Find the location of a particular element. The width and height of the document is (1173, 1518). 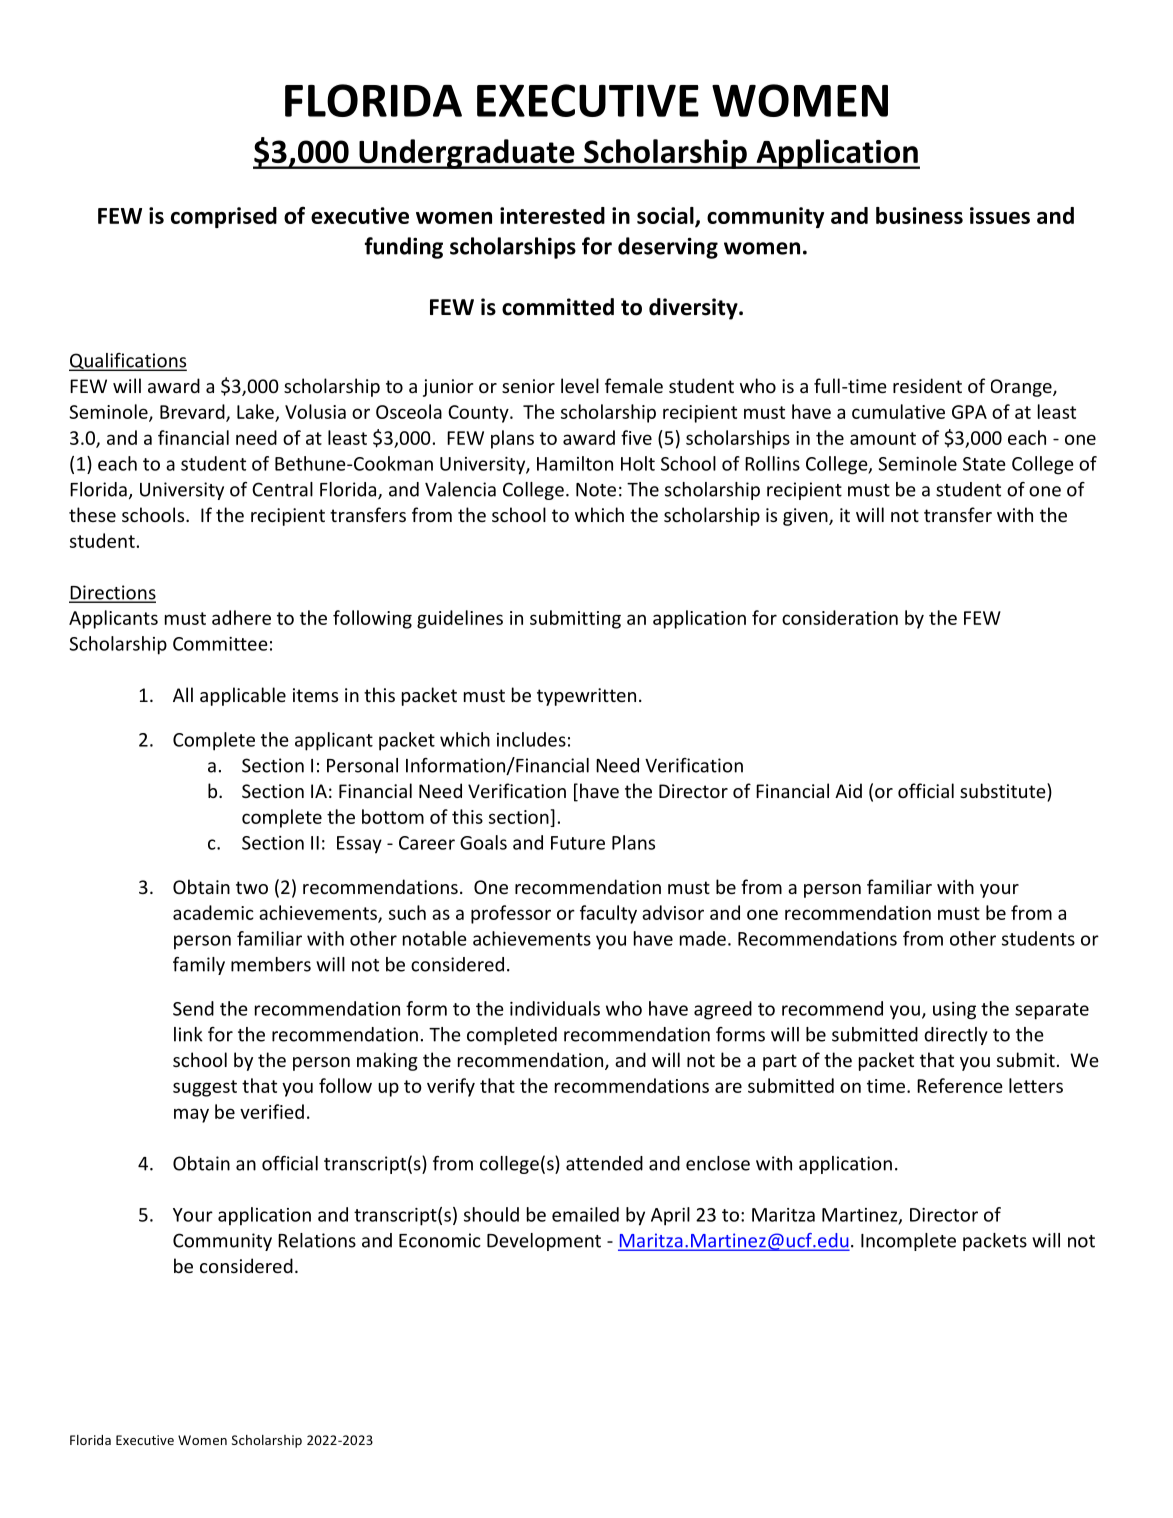

comprised is located at coordinates (224, 217).
